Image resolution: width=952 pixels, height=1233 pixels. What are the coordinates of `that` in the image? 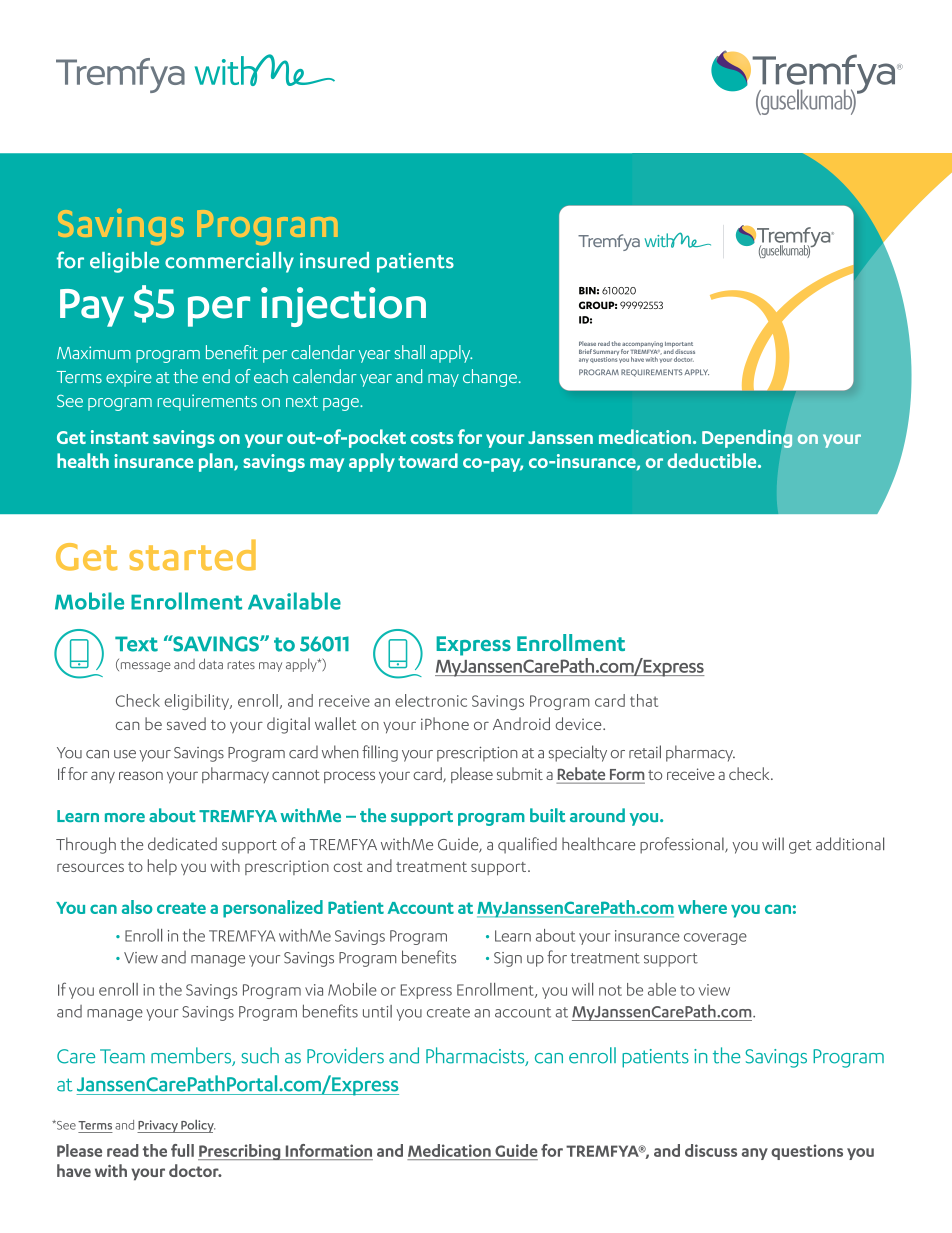 It's located at (644, 700).
